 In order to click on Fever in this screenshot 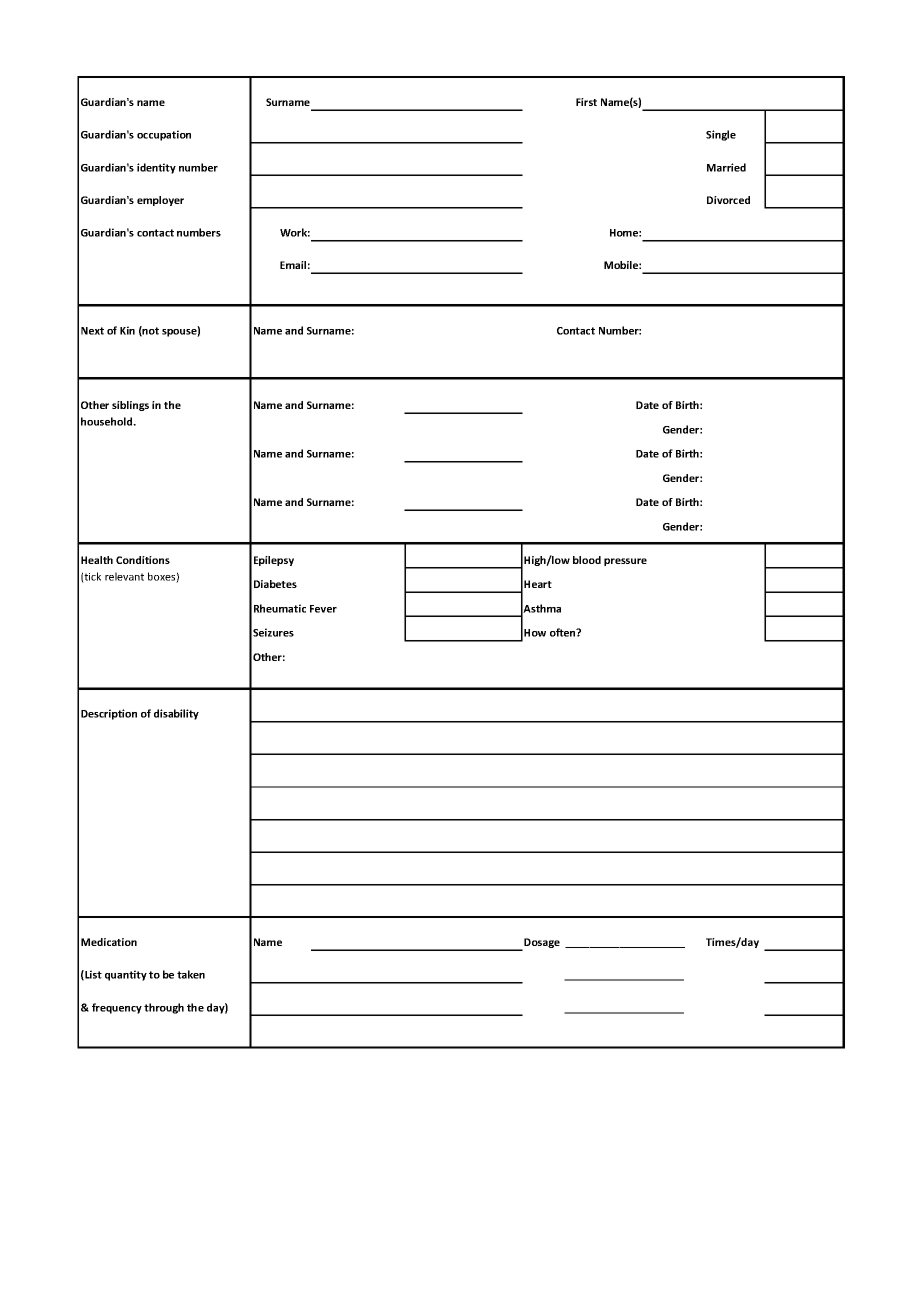, I will do `click(323, 609)`.
